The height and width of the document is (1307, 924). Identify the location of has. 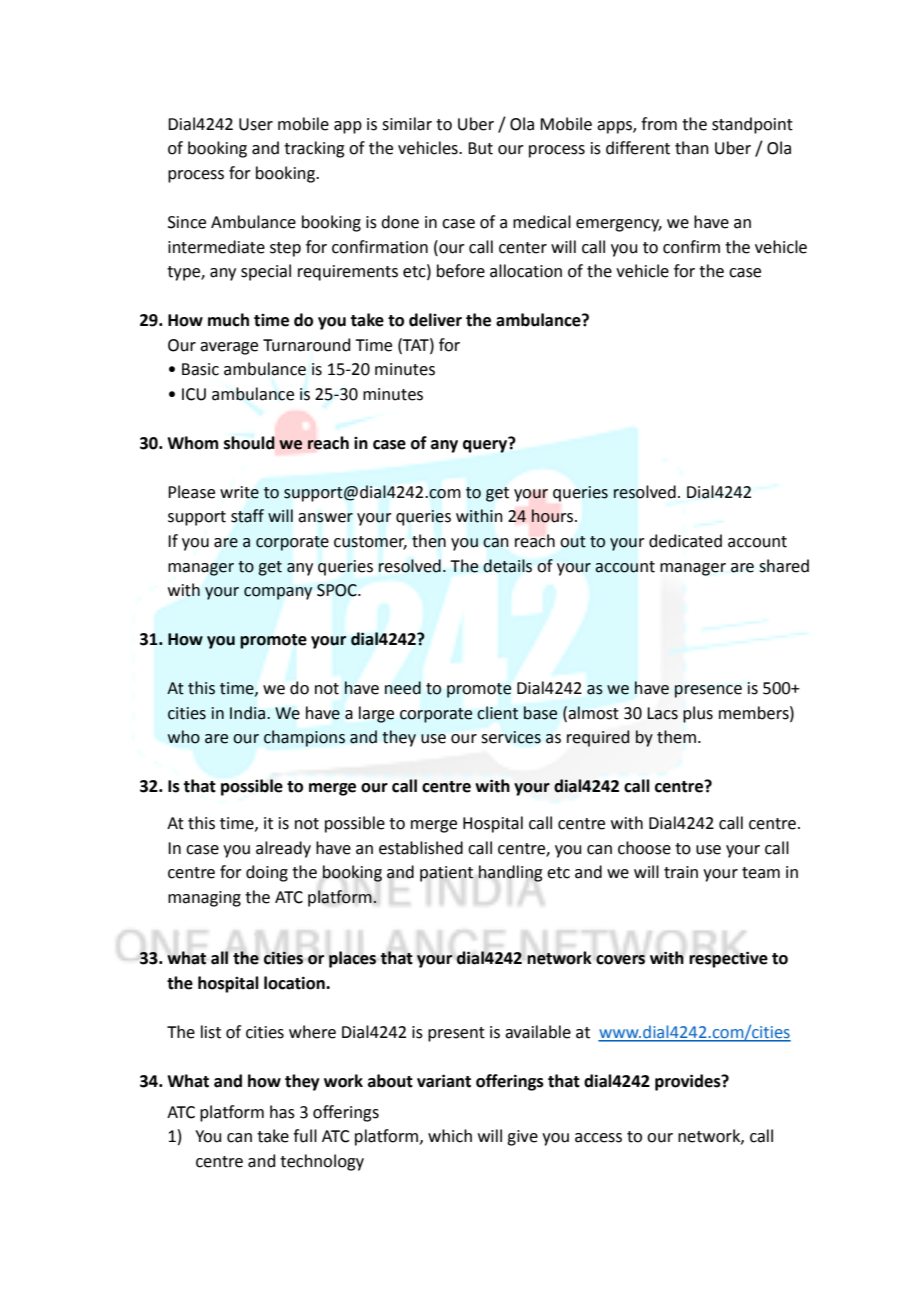
(282, 1112).
